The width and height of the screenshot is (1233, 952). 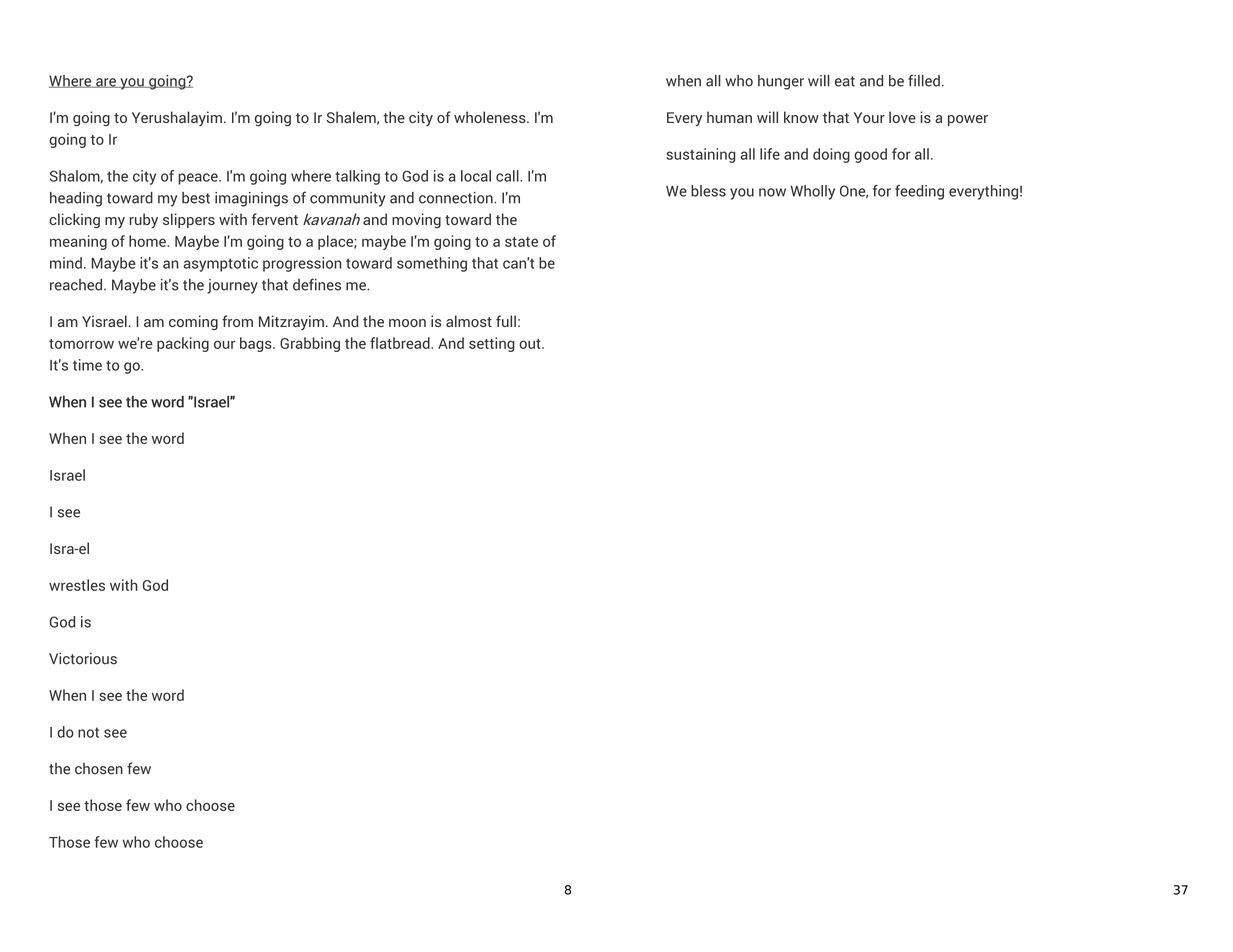 What do you see at coordinates (83, 658) in the screenshot?
I see `Victorious` at bounding box center [83, 658].
